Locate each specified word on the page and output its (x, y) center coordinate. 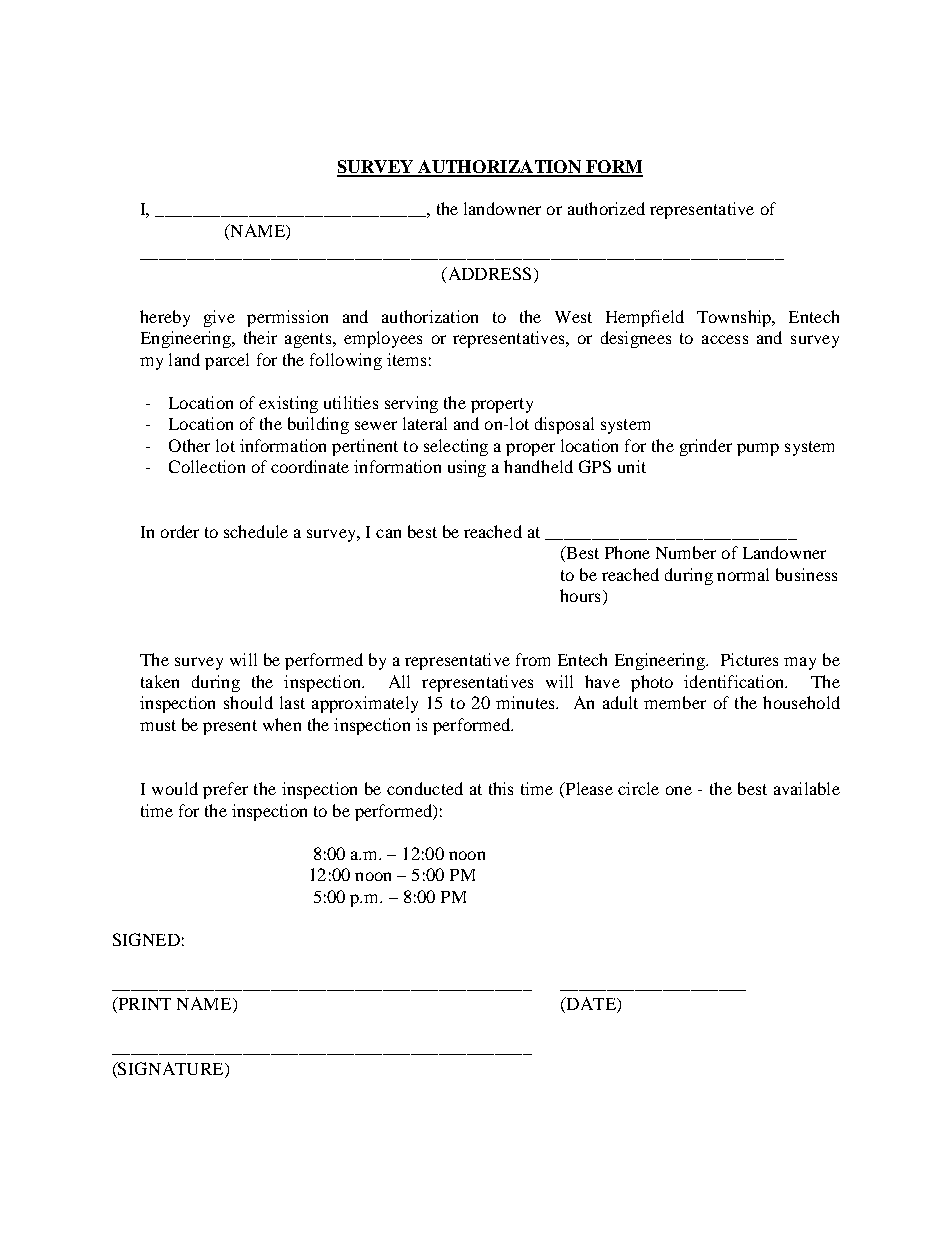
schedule (256, 531)
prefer (225, 790)
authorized (606, 208)
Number (686, 552)
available (807, 788)
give (219, 318)
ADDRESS (488, 273)
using (467, 468)
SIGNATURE (171, 1068)
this (501, 788)
